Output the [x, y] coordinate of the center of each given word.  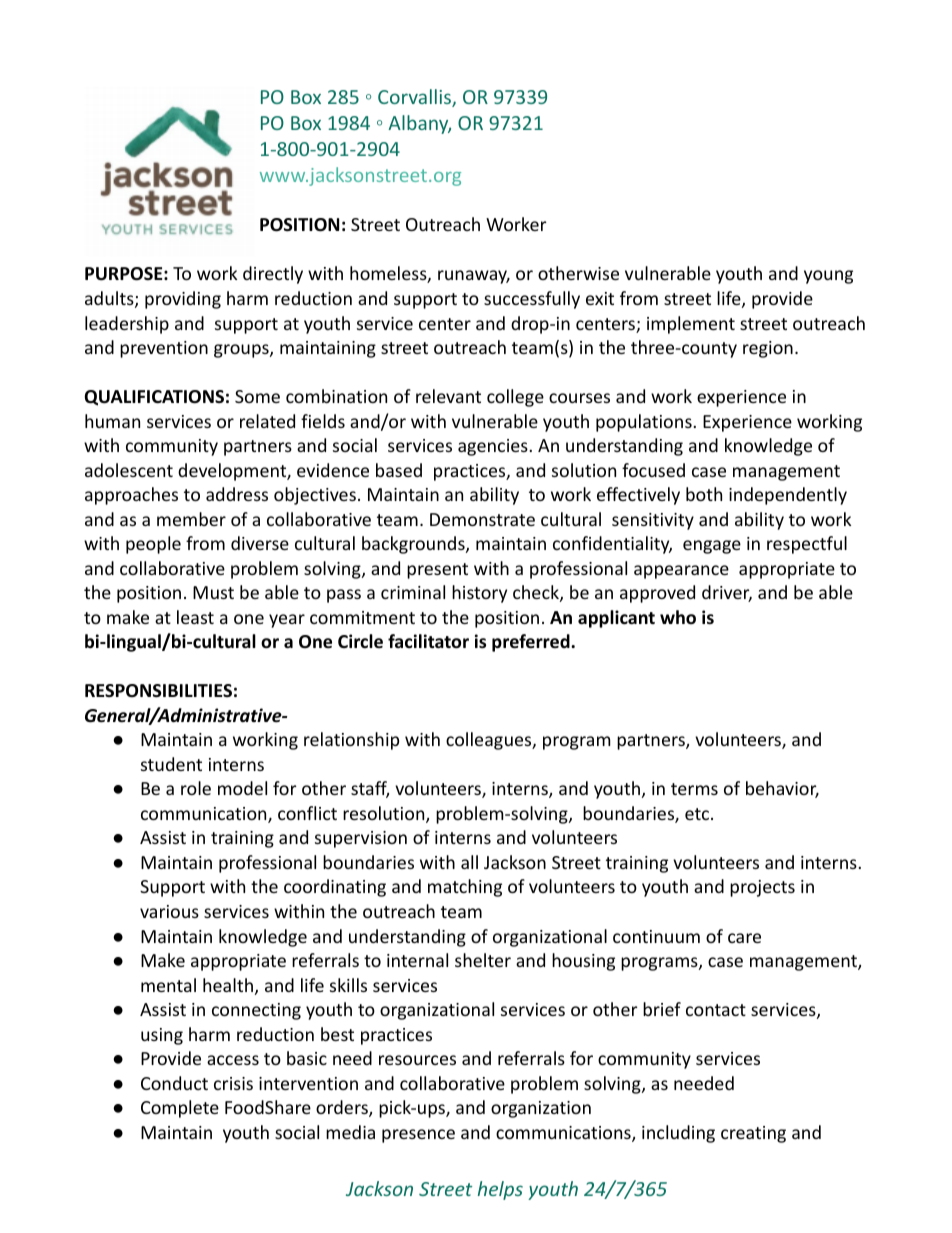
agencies [494, 447]
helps [500, 1190]
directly [273, 275]
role [196, 788]
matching [465, 888]
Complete [180, 1109]
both [704, 494]
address [237, 494]
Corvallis [415, 98]
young [828, 277]
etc [697, 814]
